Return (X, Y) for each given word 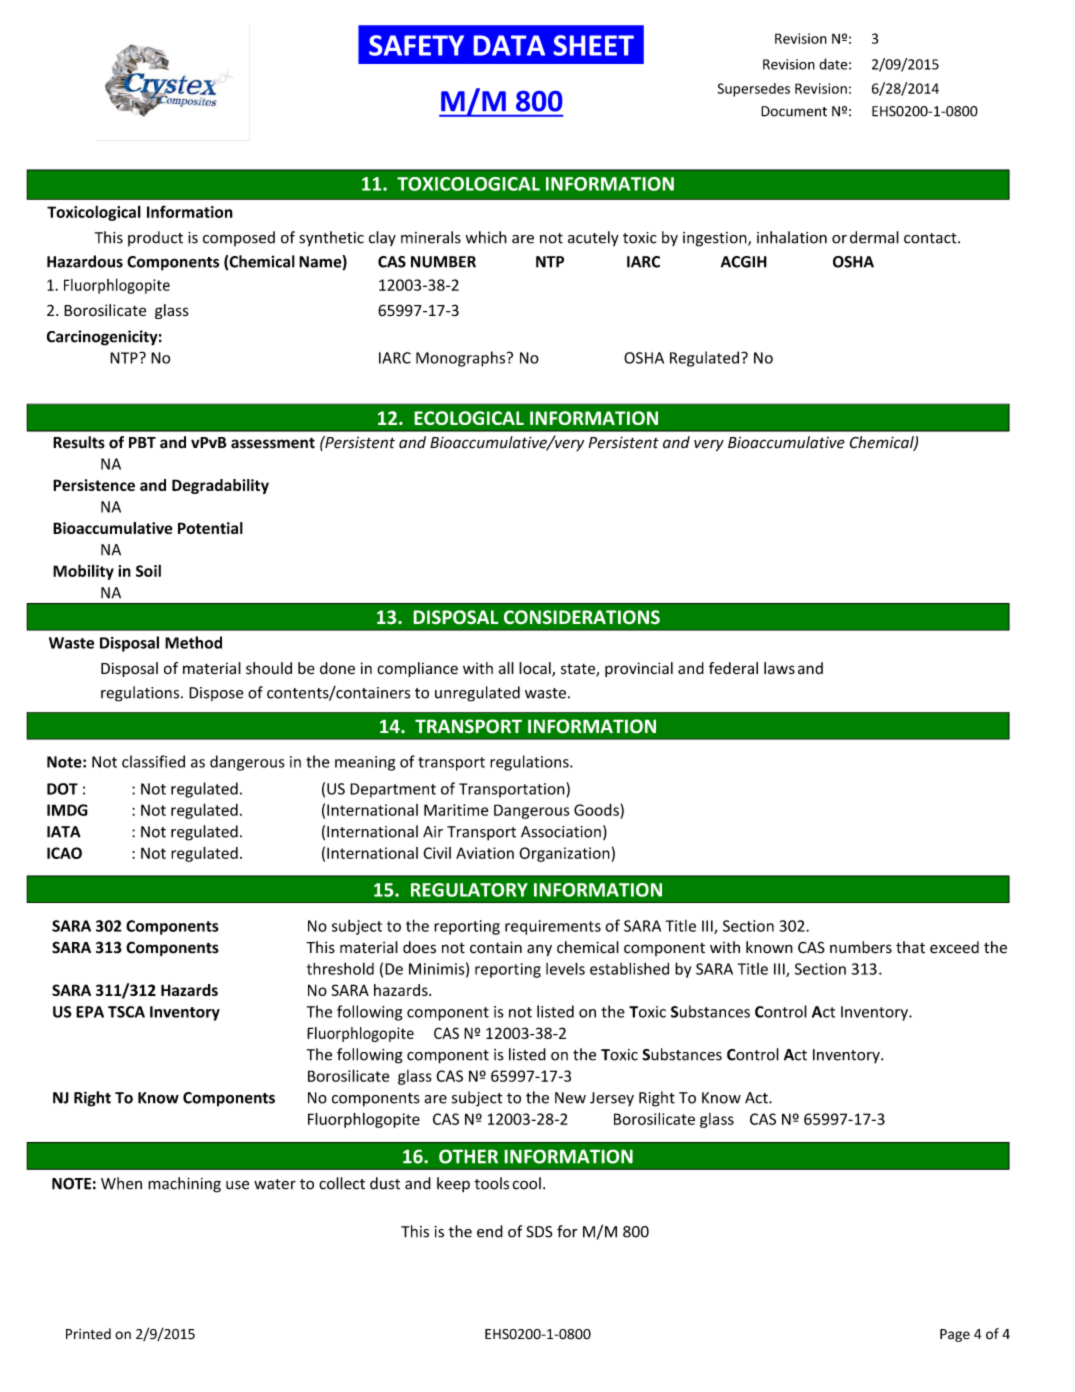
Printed (88, 1334)
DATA (509, 45)
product (155, 238)
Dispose (216, 694)
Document (794, 111)
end (490, 1231)
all (506, 668)
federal (733, 668)
